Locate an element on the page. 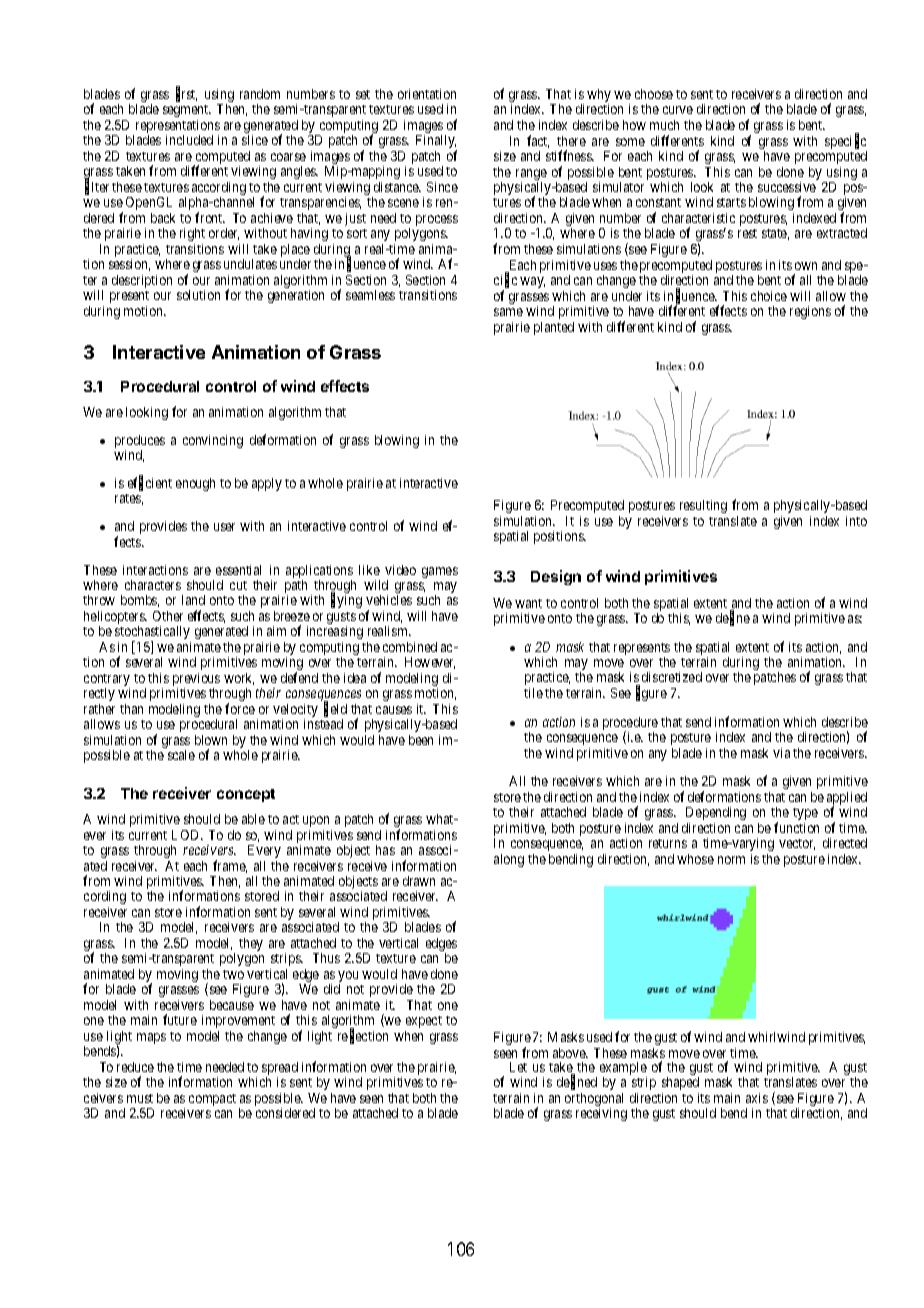 The image size is (924, 1308). Let is located at coordinates (518, 1067).
